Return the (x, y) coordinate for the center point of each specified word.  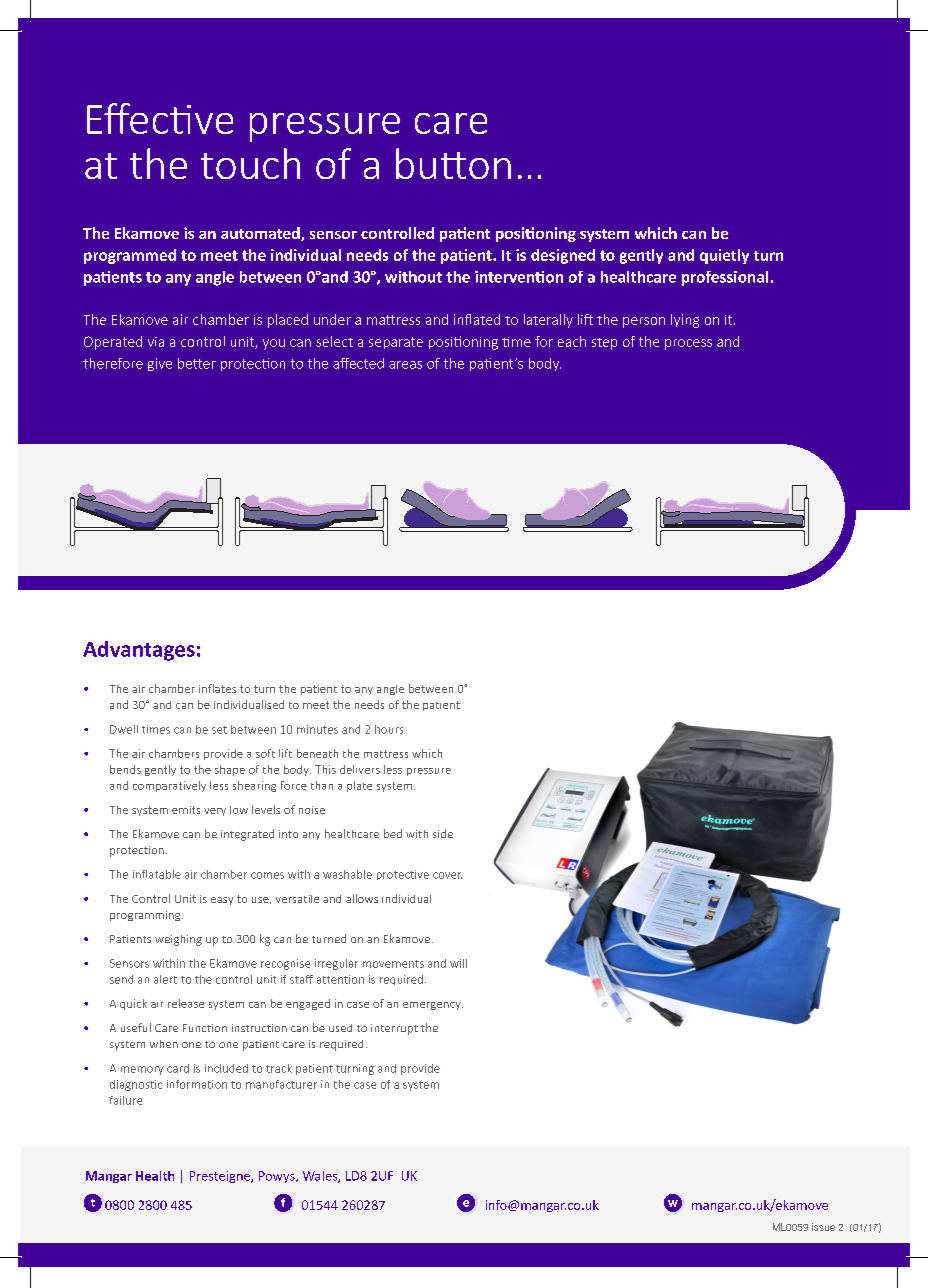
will (458, 963)
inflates (217, 688)
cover (447, 875)
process (688, 344)
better (197, 363)
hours (389, 729)
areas (405, 365)
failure (126, 1100)
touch (250, 163)
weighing (178, 940)
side (443, 833)
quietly (724, 256)
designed (563, 256)
